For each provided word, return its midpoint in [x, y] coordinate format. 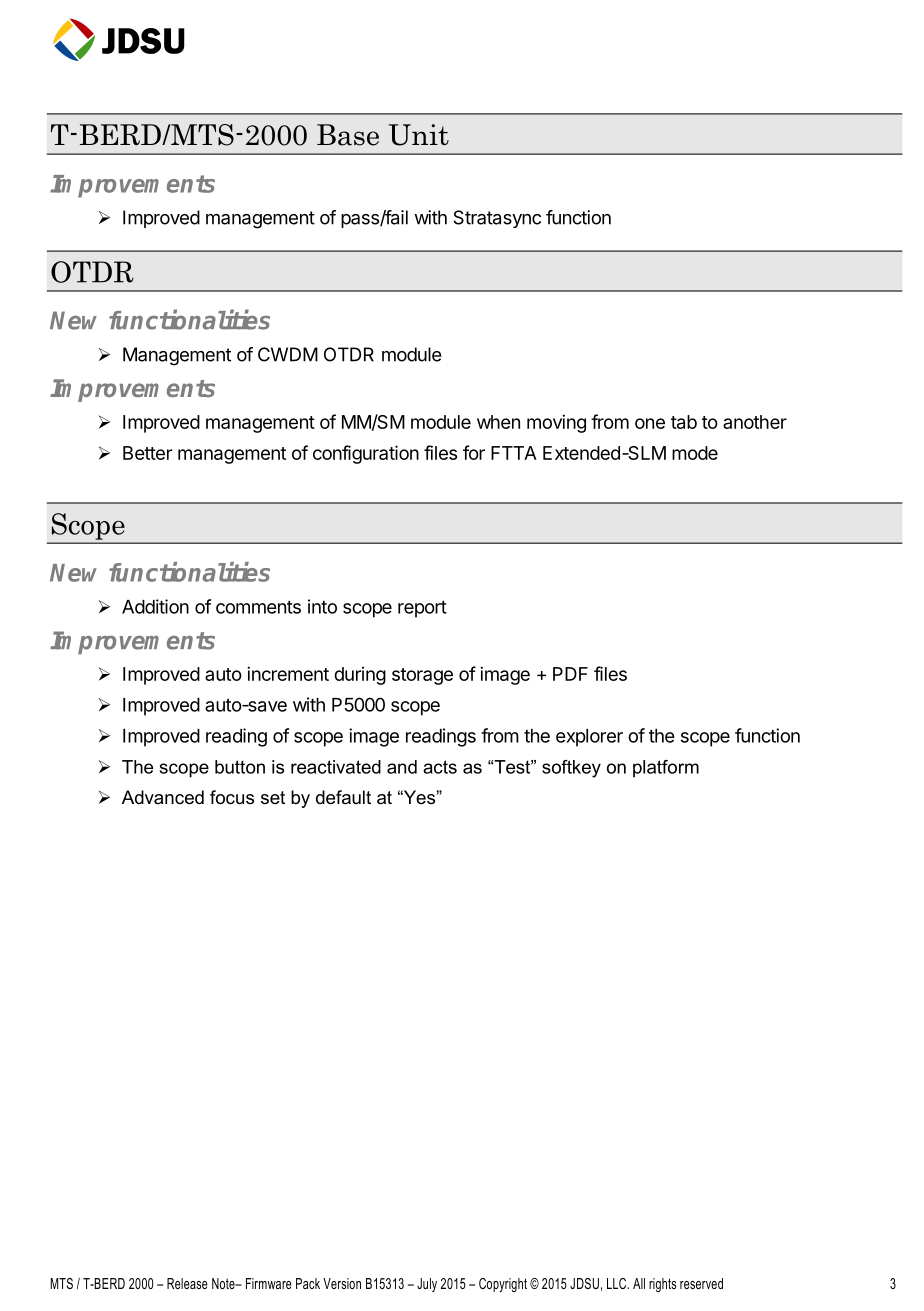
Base [348, 135]
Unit [419, 135]
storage [422, 676]
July [427, 1285]
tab [684, 422]
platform [666, 769]
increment [288, 673]
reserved [701, 1283]
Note [224, 1283]
